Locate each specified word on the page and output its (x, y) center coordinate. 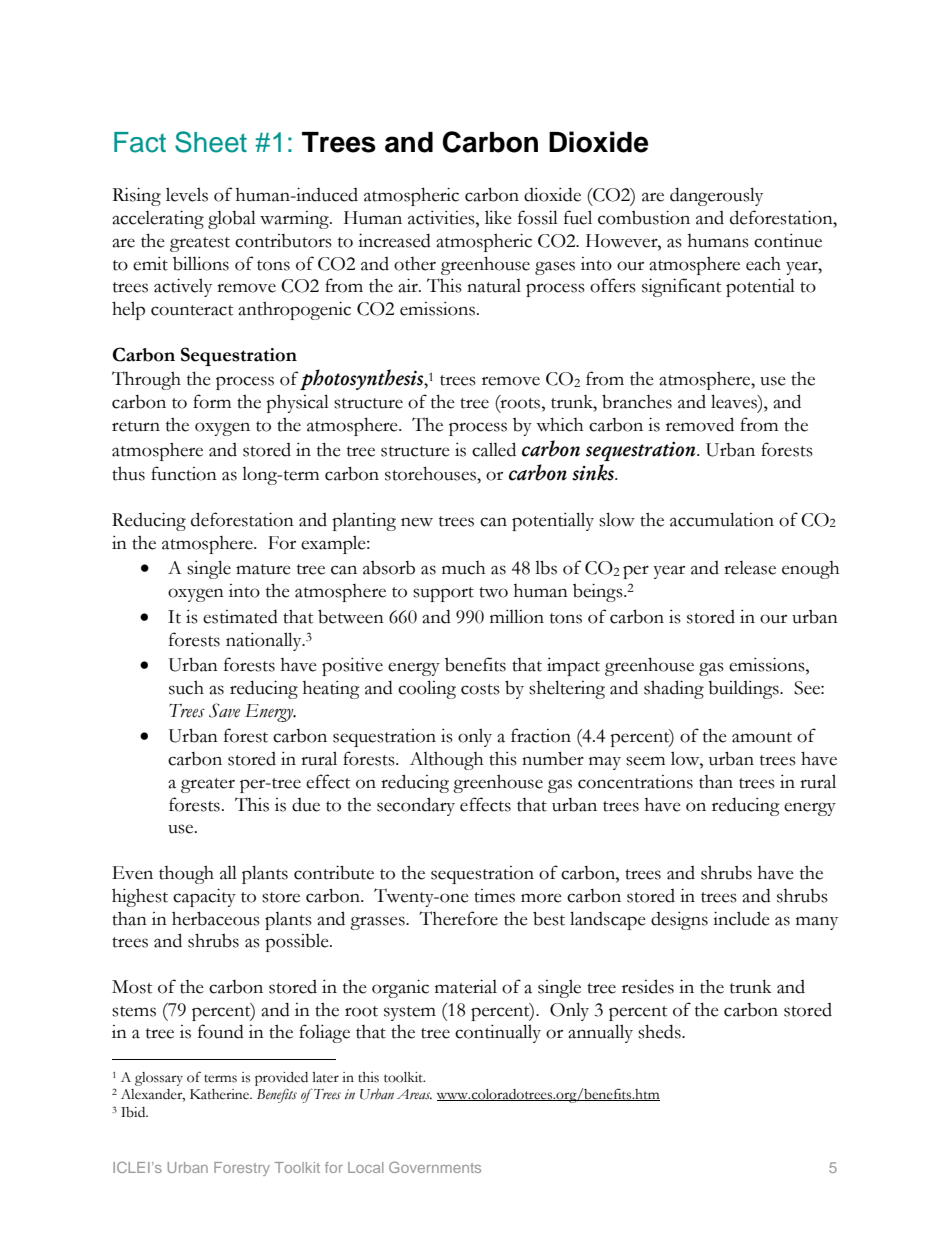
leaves (735, 401)
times (494, 896)
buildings (744, 690)
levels (187, 194)
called (494, 449)
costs (480, 689)
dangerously (716, 196)
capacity (204, 897)
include (741, 918)
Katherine (221, 1094)
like (498, 217)
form (212, 401)
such (186, 687)
